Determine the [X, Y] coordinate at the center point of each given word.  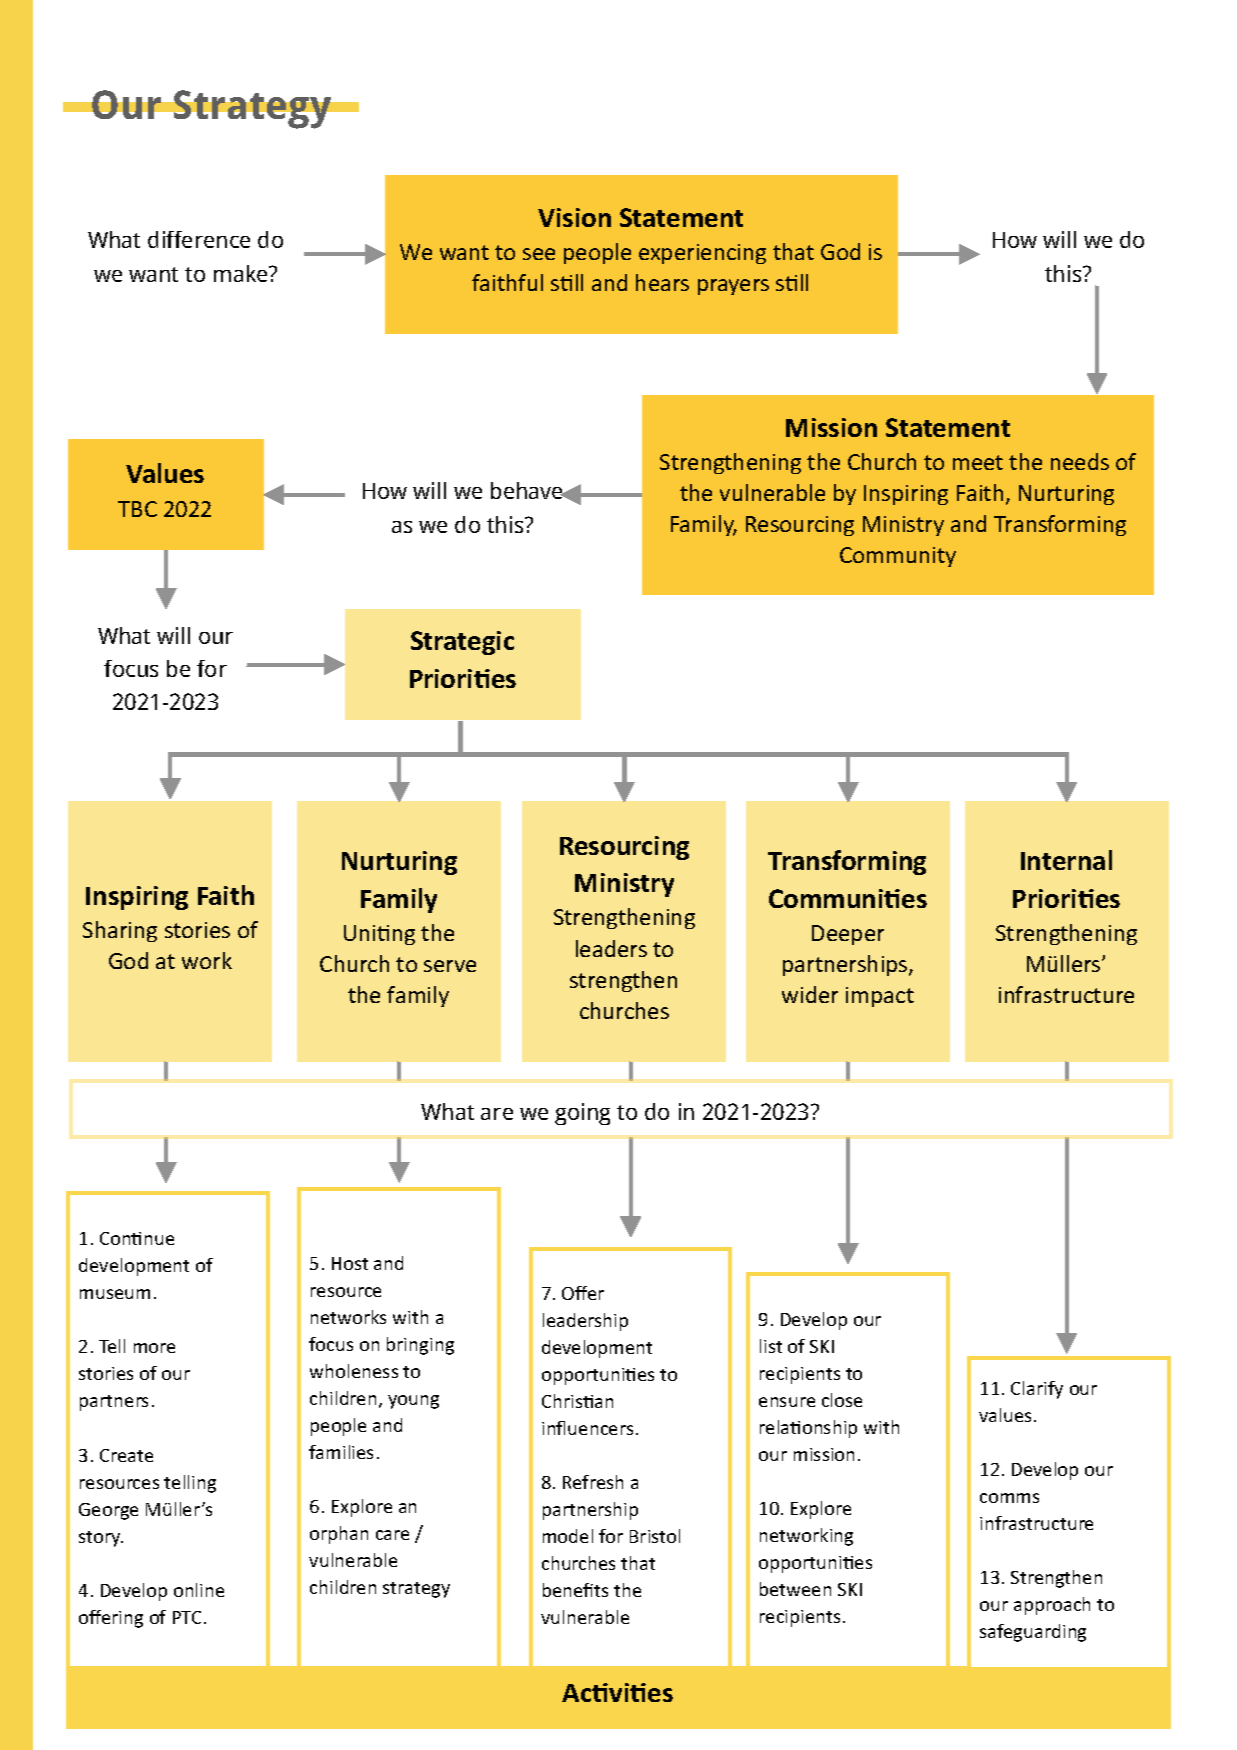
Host [350, 1263]
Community [898, 557]
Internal [1066, 860]
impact [880, 997]
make [242, 273]
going [582, 1114]
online [199, 1590]
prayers [733, 287]
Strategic [462, 643]
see [539, 254]
